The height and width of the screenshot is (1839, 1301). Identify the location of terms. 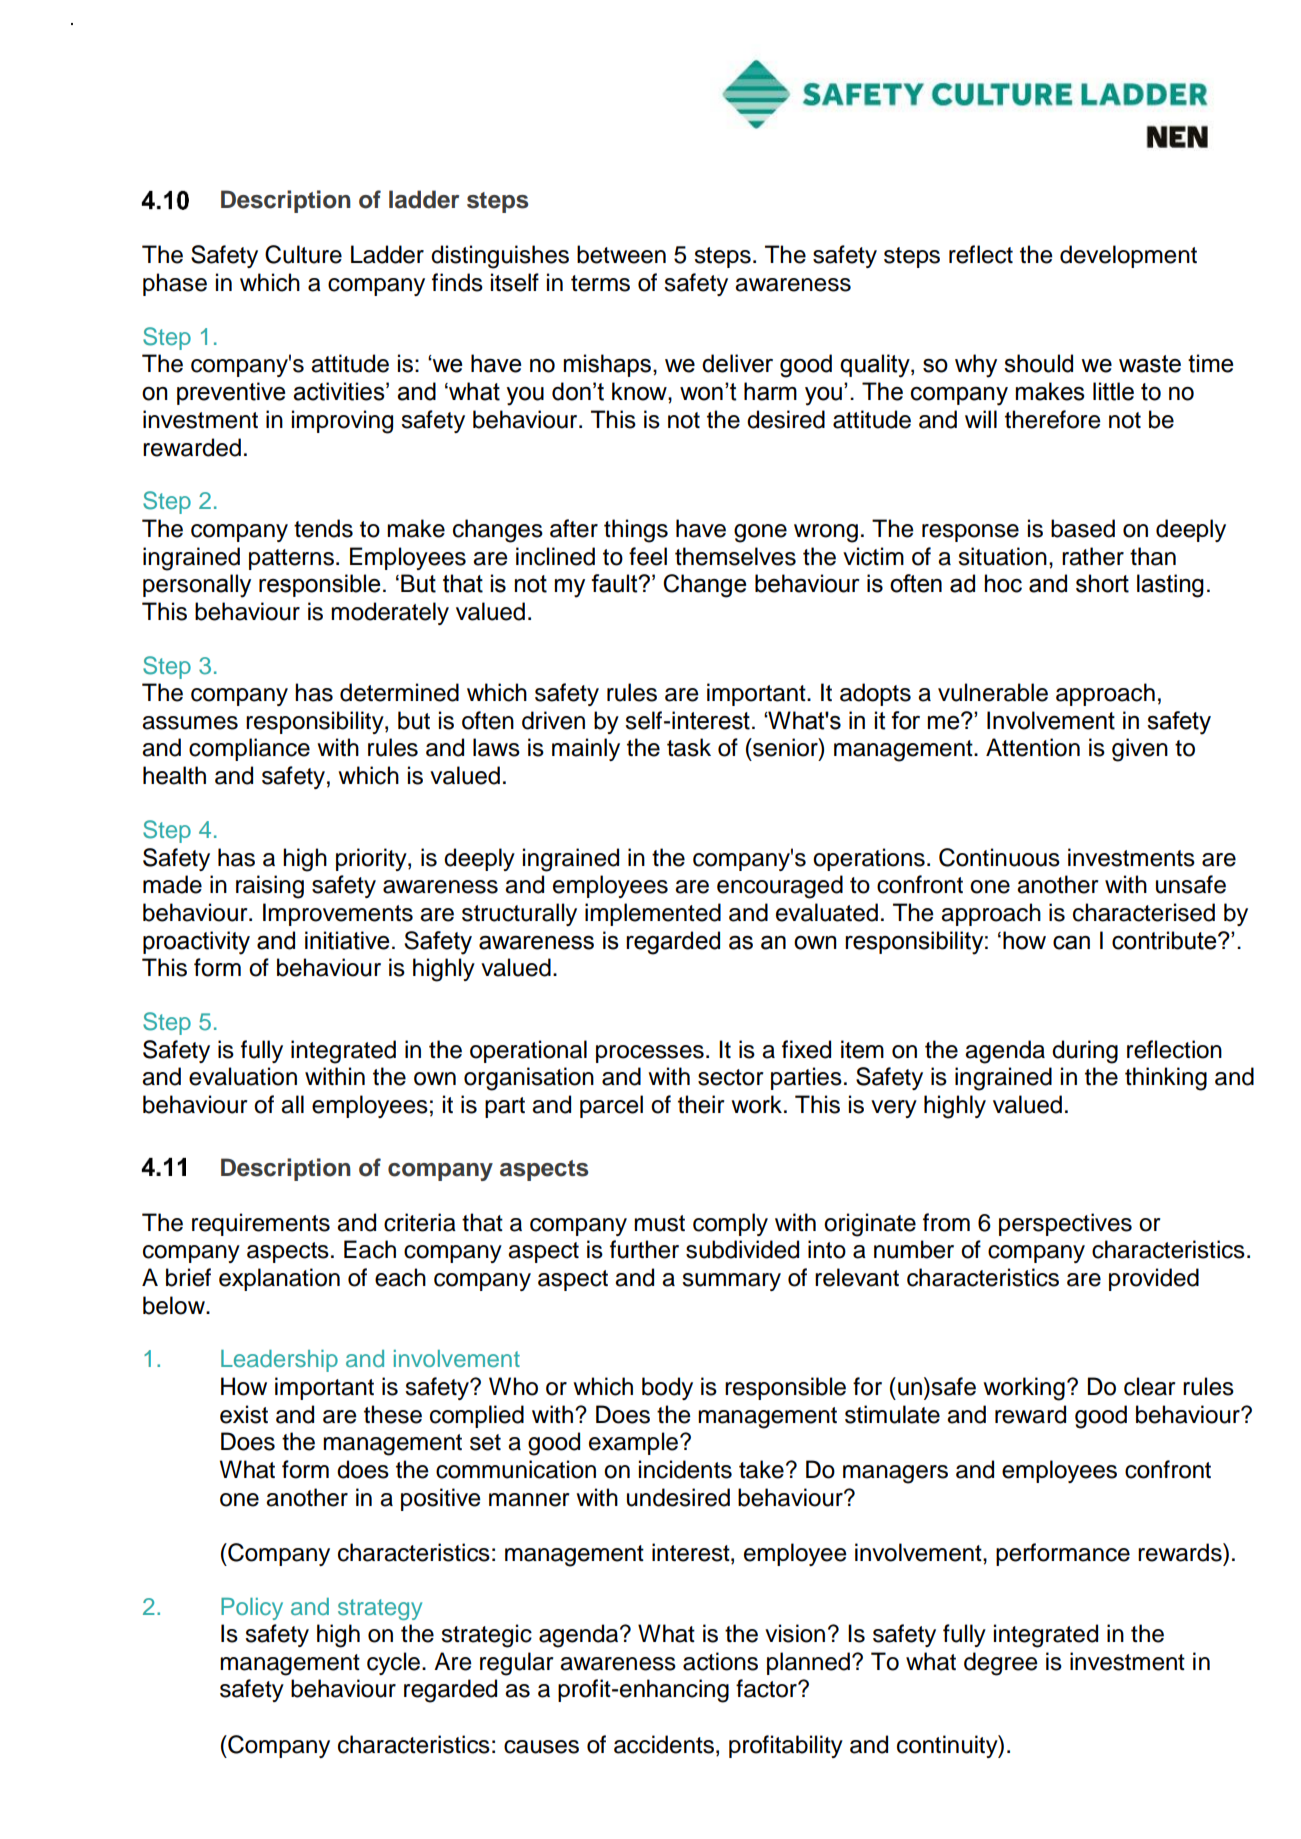
(600, 283).
